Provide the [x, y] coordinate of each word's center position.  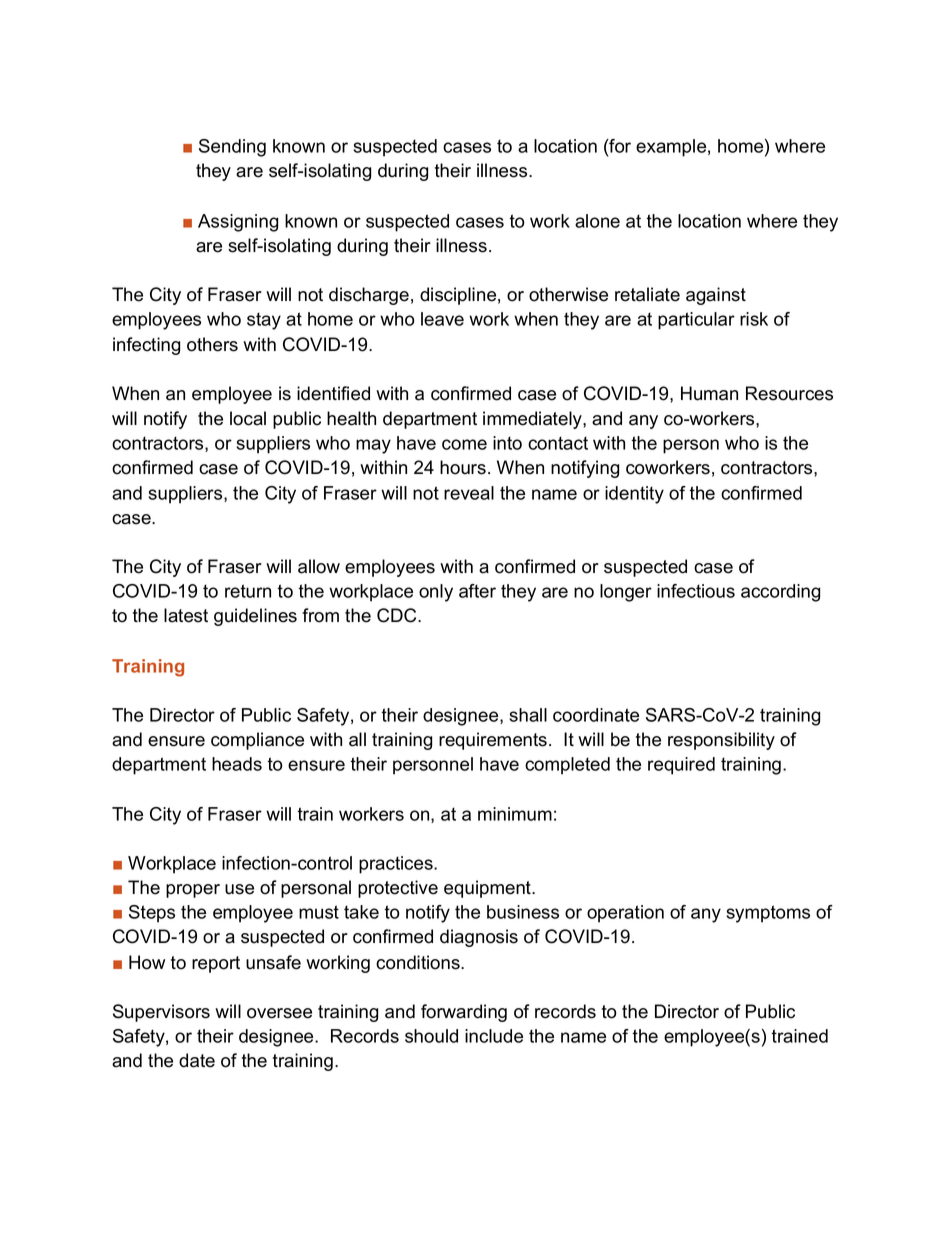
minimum [515, 814]
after [477, 591]
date [197, 1060]
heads [237, 764]
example [671, 148]
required [681, 766]
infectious [696, 591]
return [248, 591]
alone [597, 221]
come [464, 444]
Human [709, 393]
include [494, 1036]
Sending [232, 148]
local [248, 418]
